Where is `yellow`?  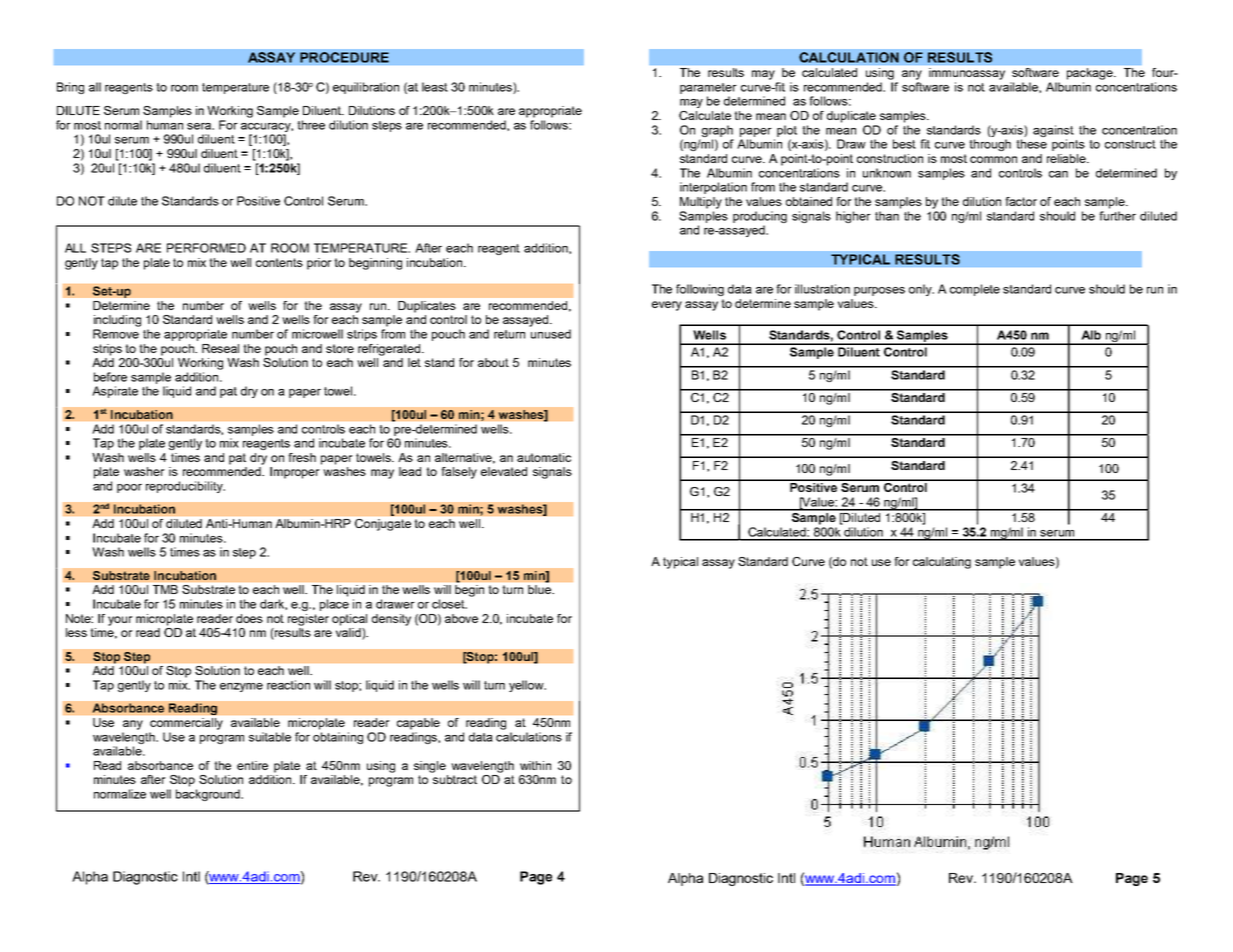 yellow is located at coordinates (527, 686).
